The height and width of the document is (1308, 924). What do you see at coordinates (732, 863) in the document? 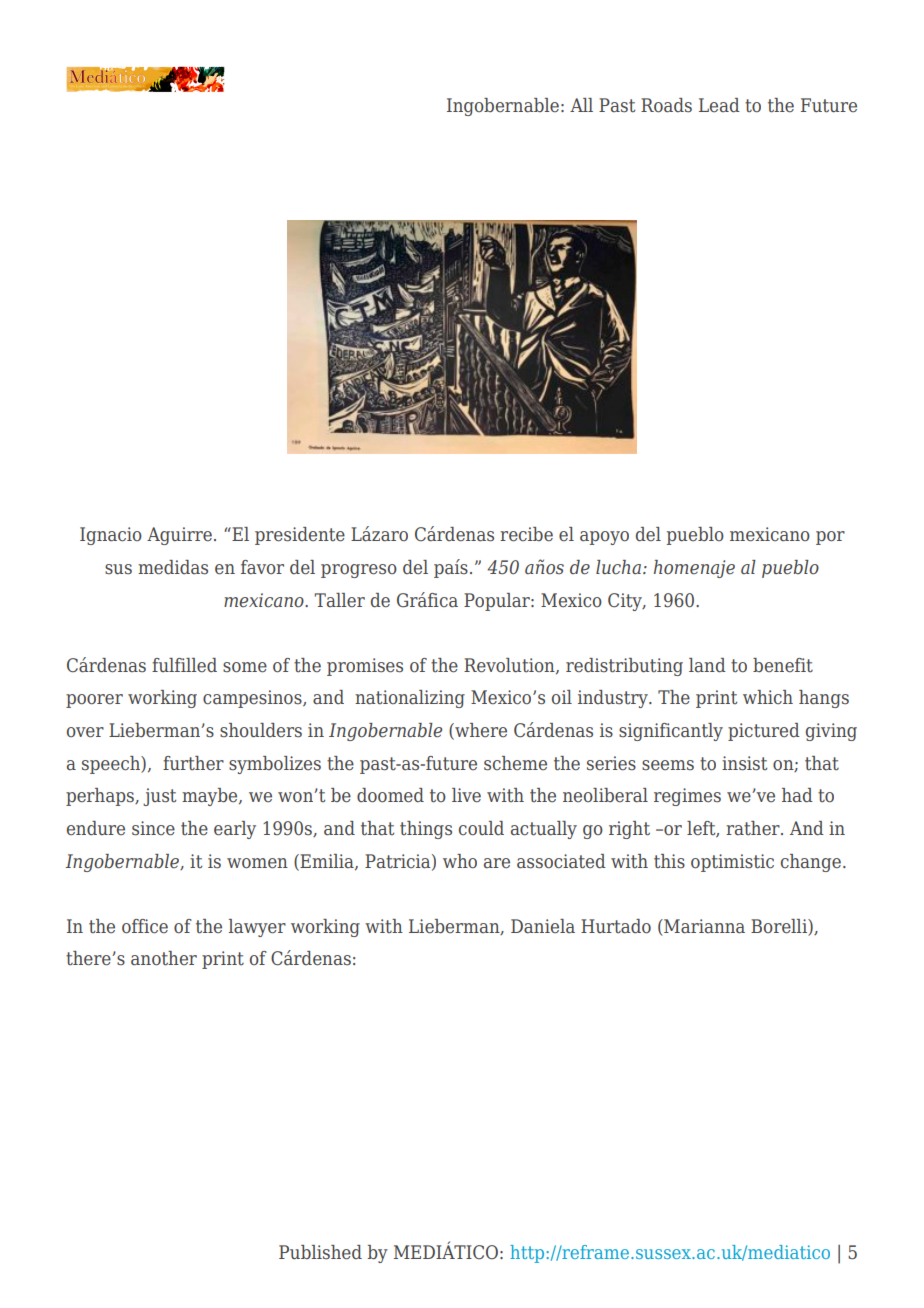
I see `optimistic` at bounding box center [732, 863].
